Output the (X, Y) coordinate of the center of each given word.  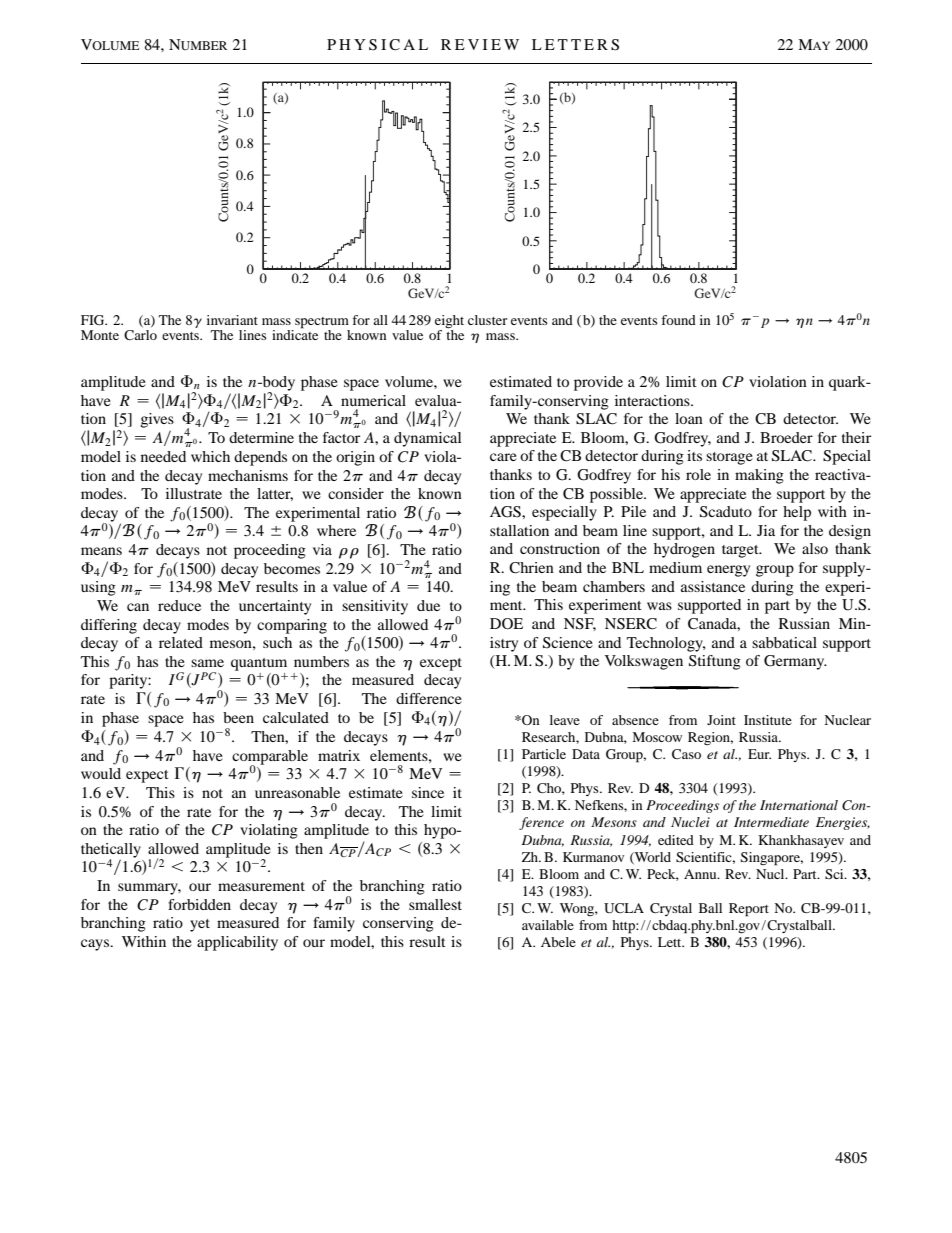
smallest (435, 904)
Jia (766, 530)
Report (749, 910)
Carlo (140, 335)
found (678, 320)
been (238, 717)
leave (565, 720)
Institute (768, 720)
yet (200, 925)
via (322, 549)
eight (449, 323)
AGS (506, 512)
